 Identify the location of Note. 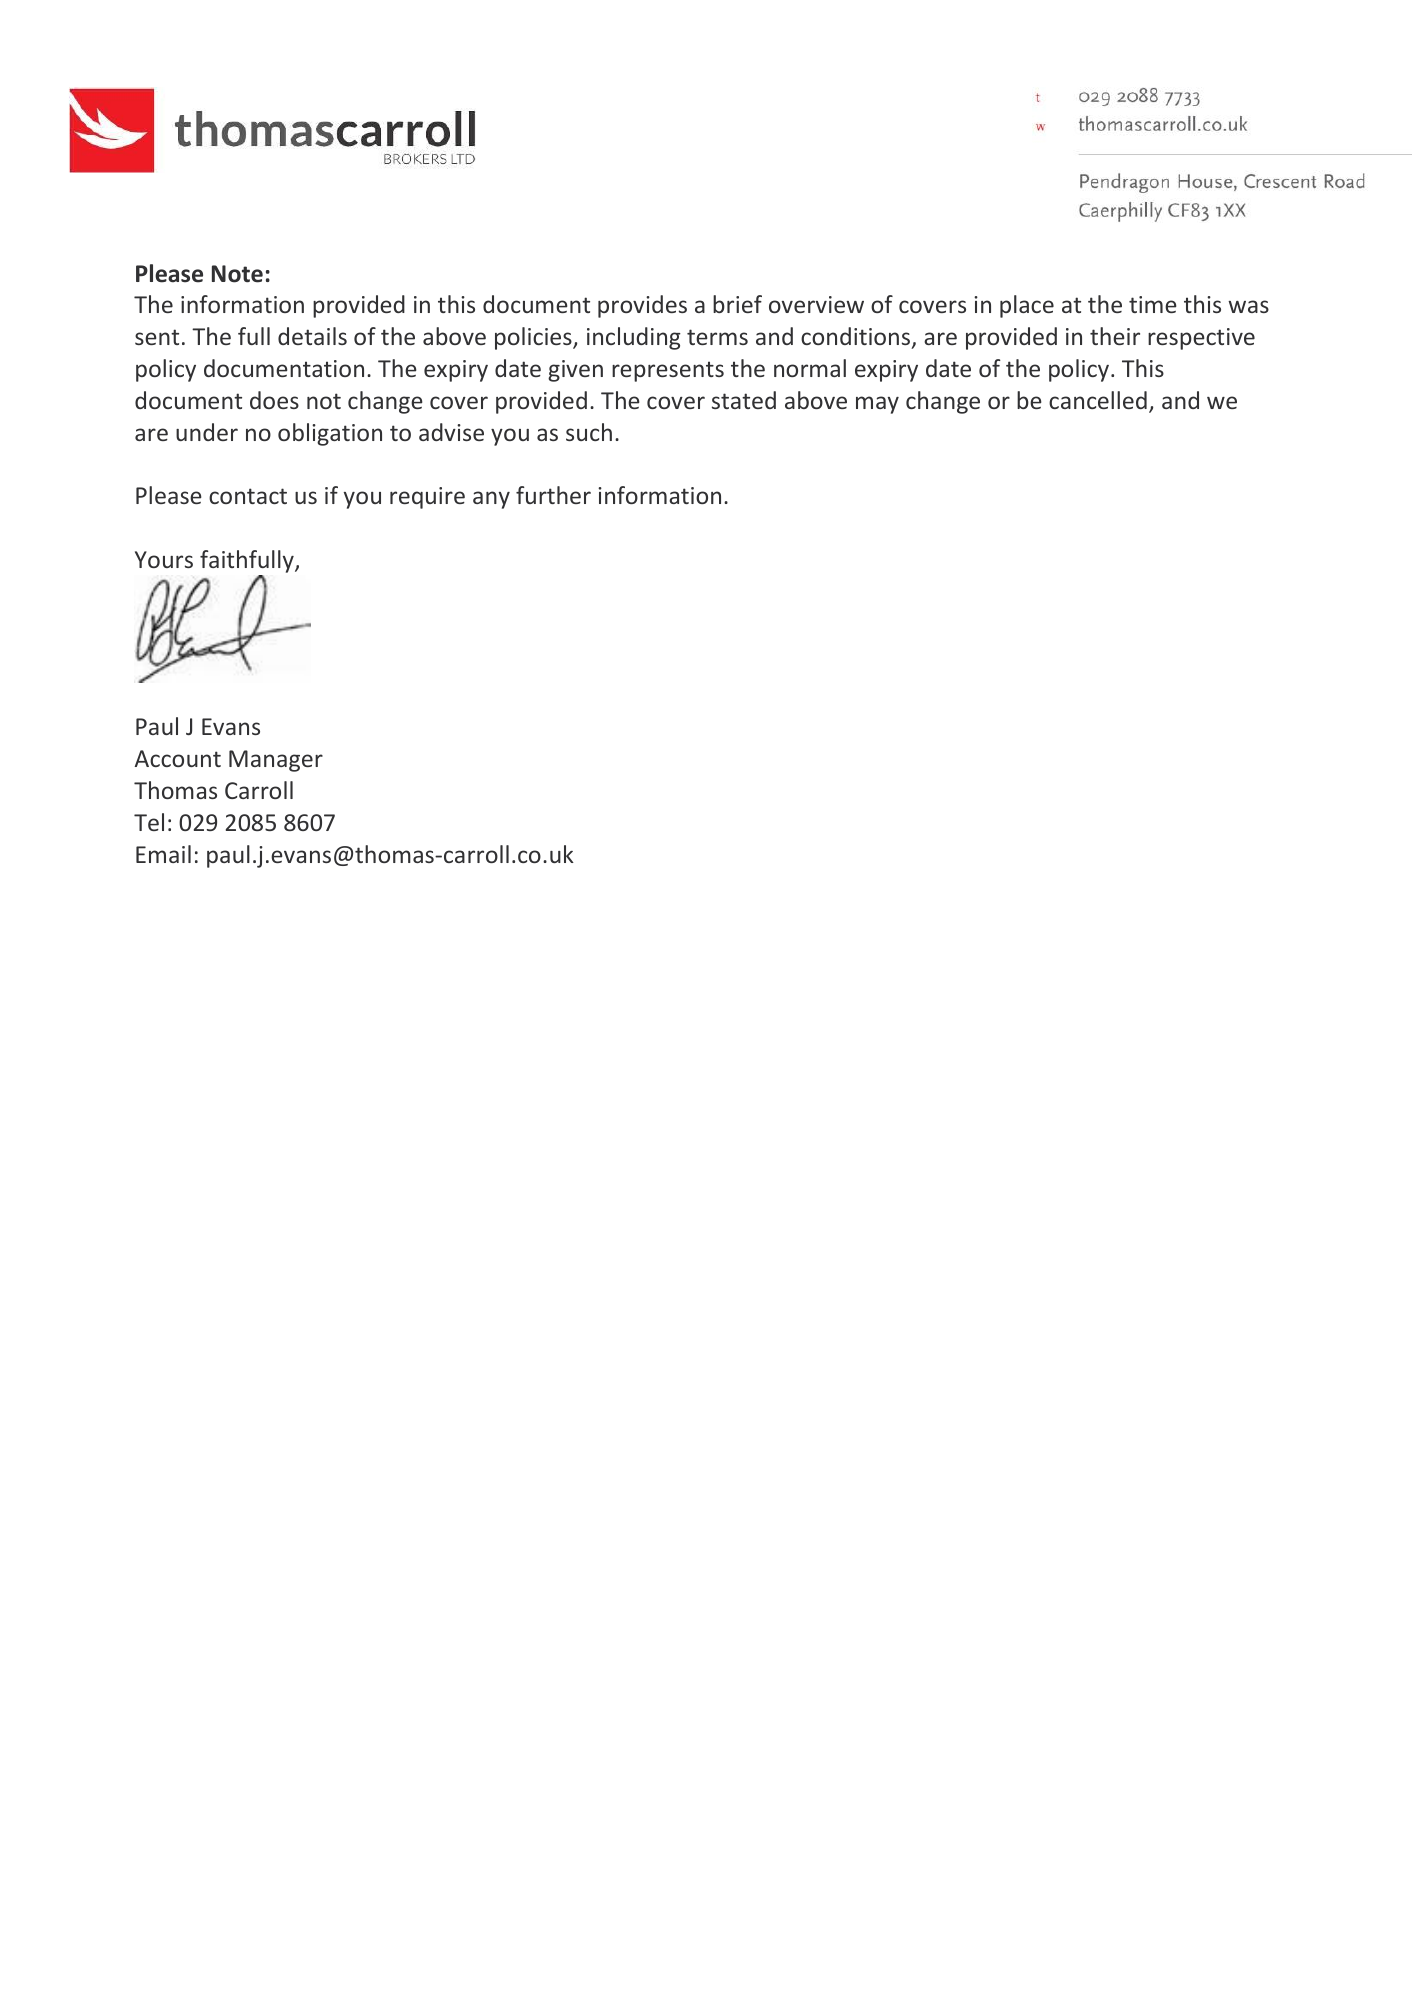
(237, 274).
